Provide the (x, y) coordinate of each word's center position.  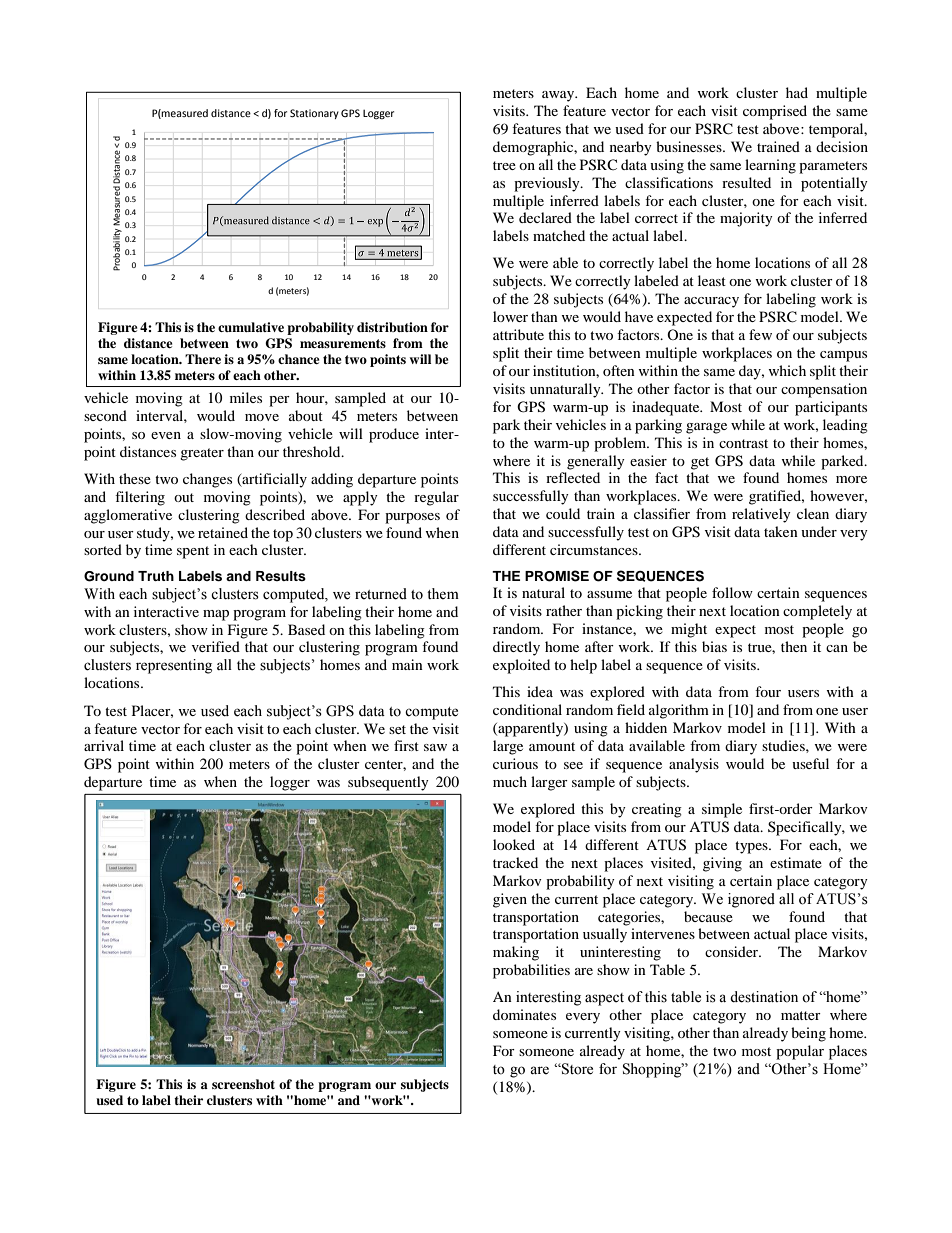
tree (504, 165)
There (203, 359)
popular (800, 1052)
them (443, 594)
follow (732, 592)
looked (514, 844)
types (752, 847)
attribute (518, 334)
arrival (104, 745)
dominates (524, 1014)
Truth (156, 576)
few (760, 334)
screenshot (243, 1084)
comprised (775, 112)
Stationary (314, 114)
